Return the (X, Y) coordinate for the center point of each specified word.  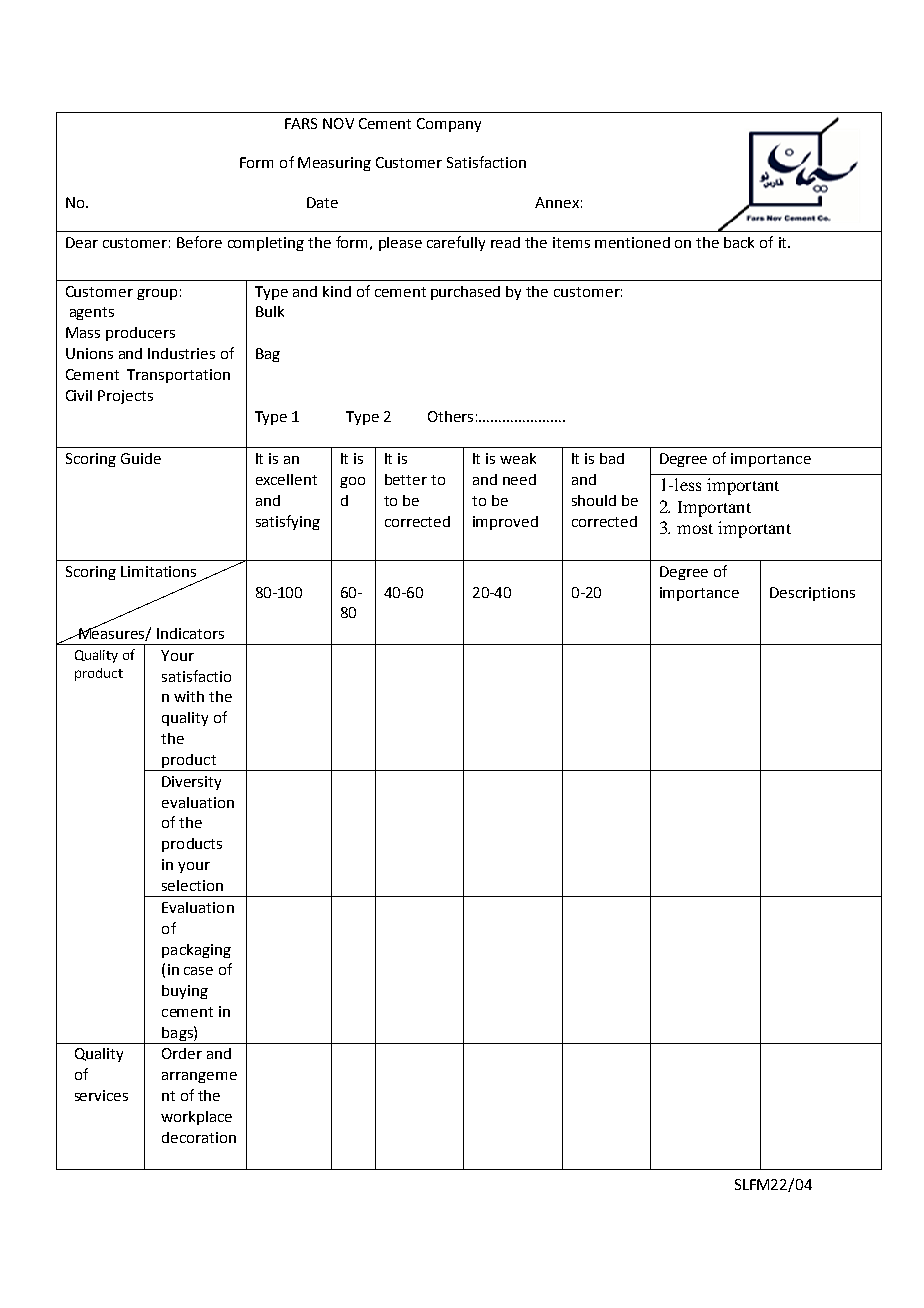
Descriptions (812, 594)
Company (449, 125)
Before (199, 242)
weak (518, 458)
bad (612, 458)
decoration (199, 1137)
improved (505, 523)
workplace (196, 1118)
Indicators (190, 633)
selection (192, 885)
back (739, 242)
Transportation (178, 376)
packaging (196, 951)
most (695, 529)
